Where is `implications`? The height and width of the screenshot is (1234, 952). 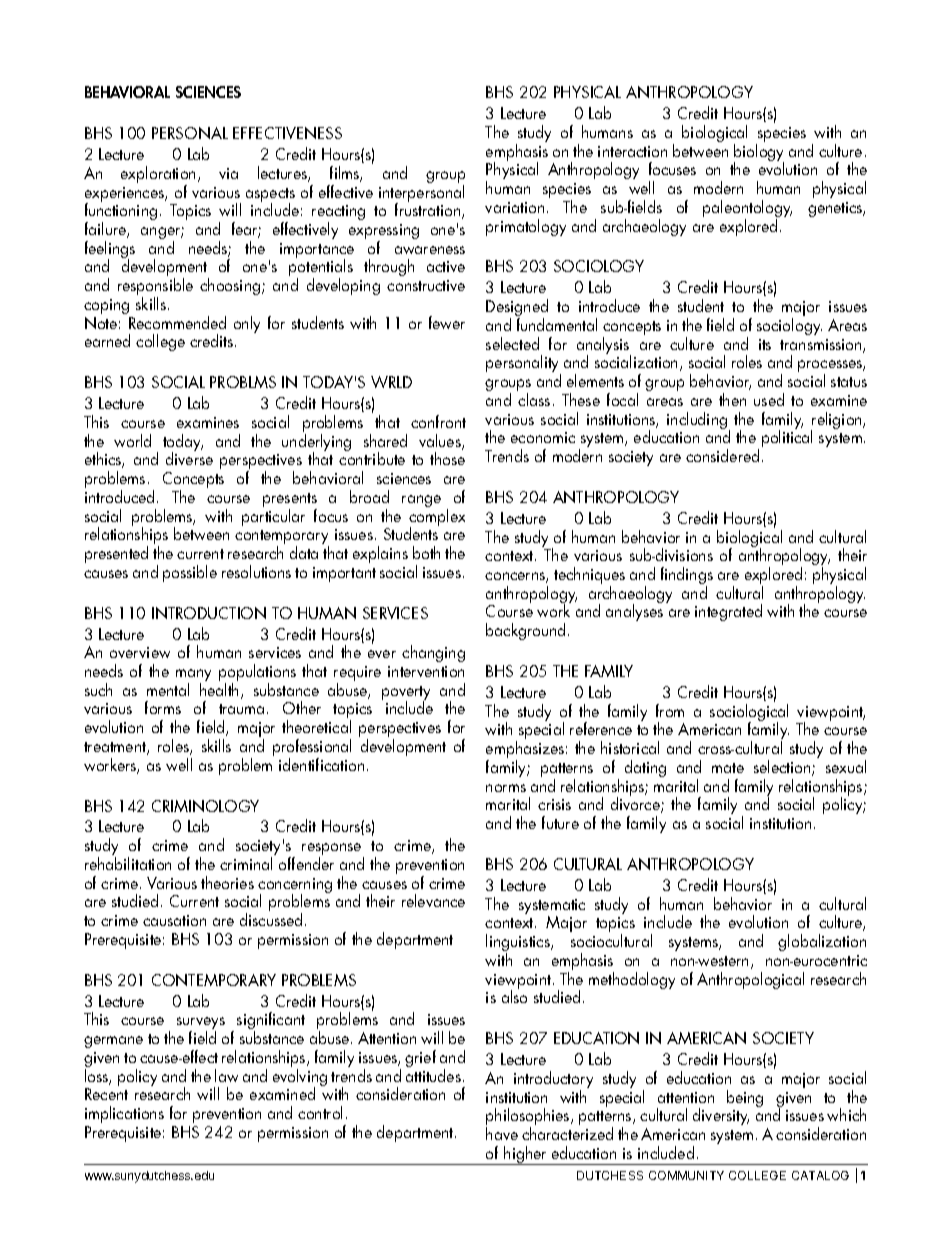
implications is located at coordinates (124, 1114).
